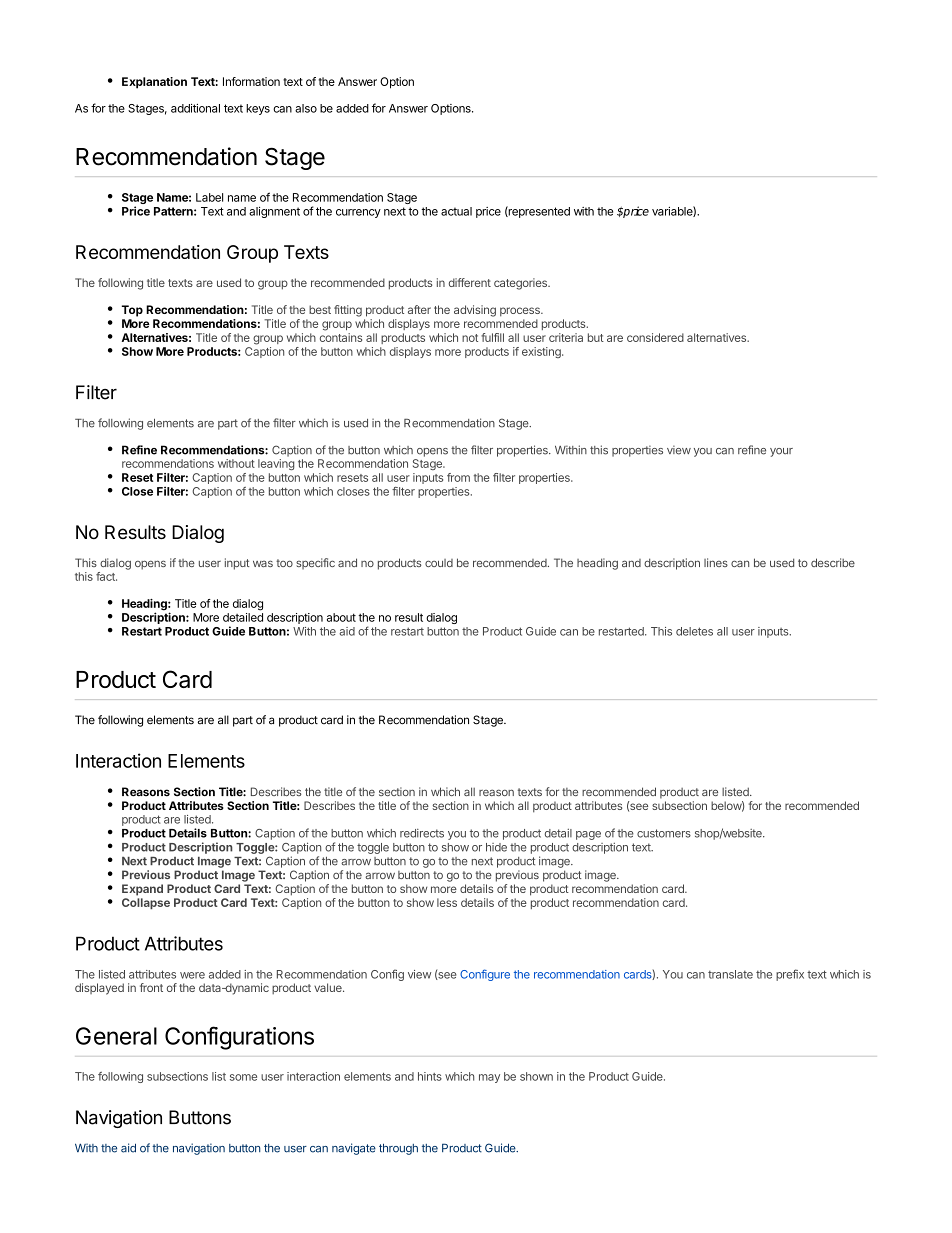 The image size is (952, 1233). What do you see at coordinates (195, 108) in the document?
I see `additional` at bounding box center [195, 108].
